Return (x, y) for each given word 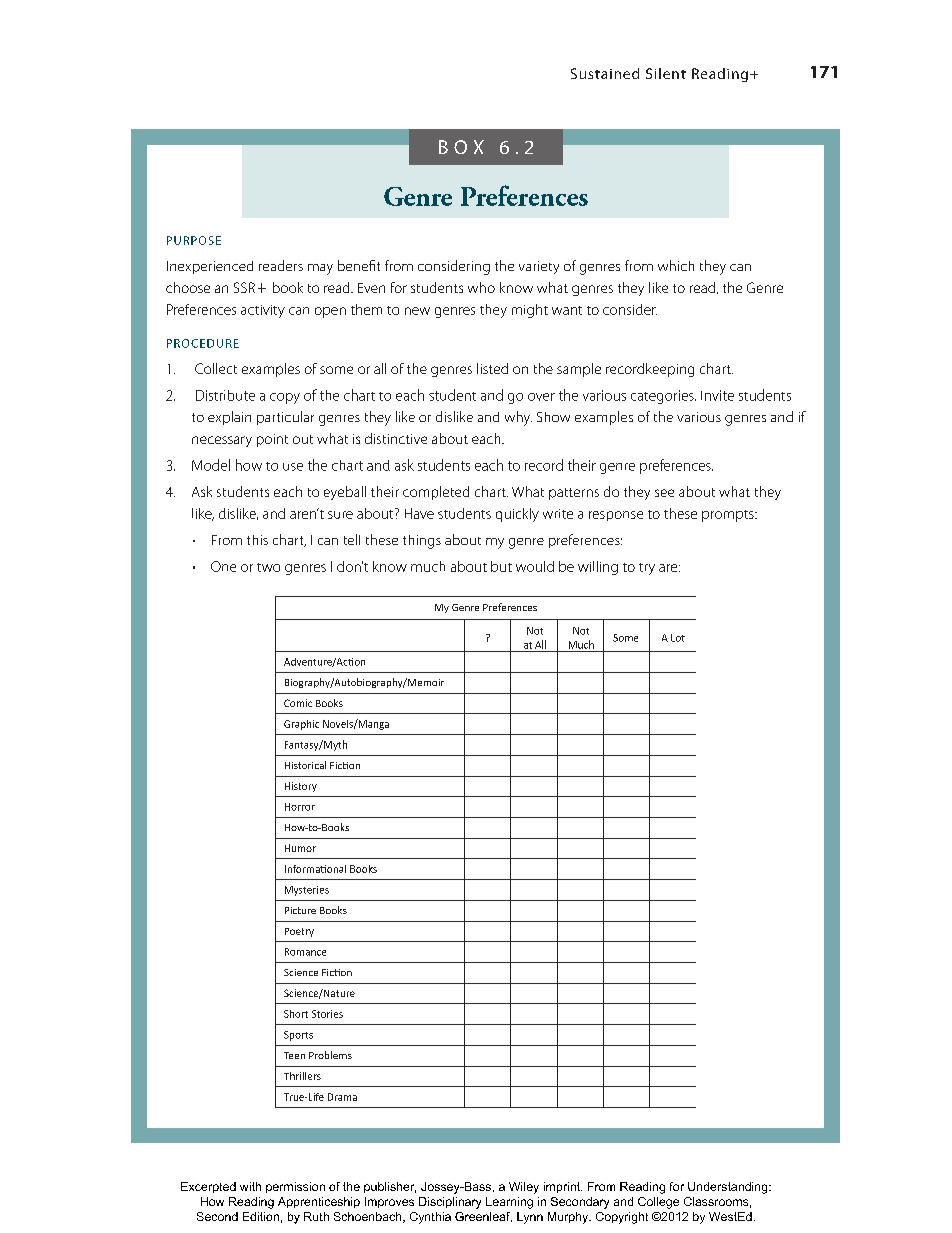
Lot (678, 638)
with (250, 1186)
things (422, 542)
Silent (666, 73)
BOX (461, 147)
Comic (298, 703)
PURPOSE (194, 240)
